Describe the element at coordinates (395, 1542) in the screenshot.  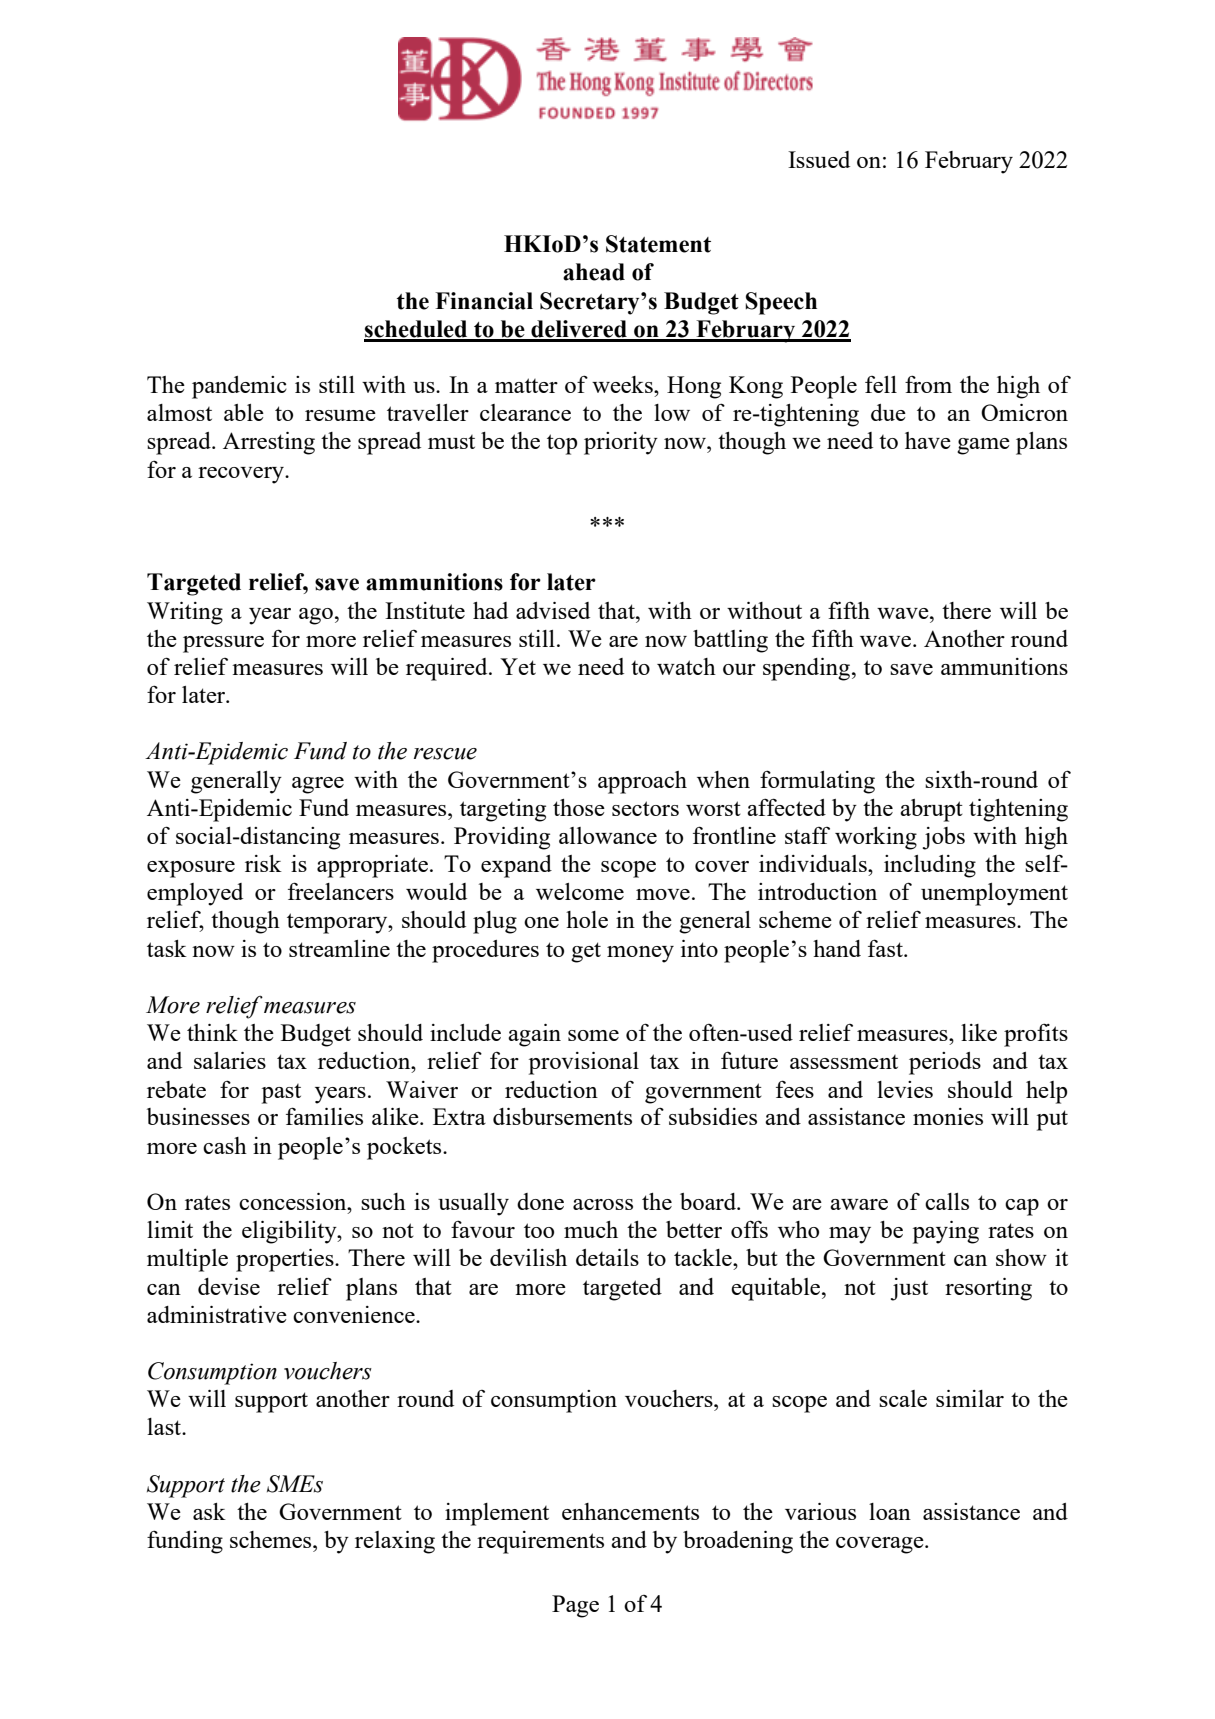
I see `relaxing` at that location.
